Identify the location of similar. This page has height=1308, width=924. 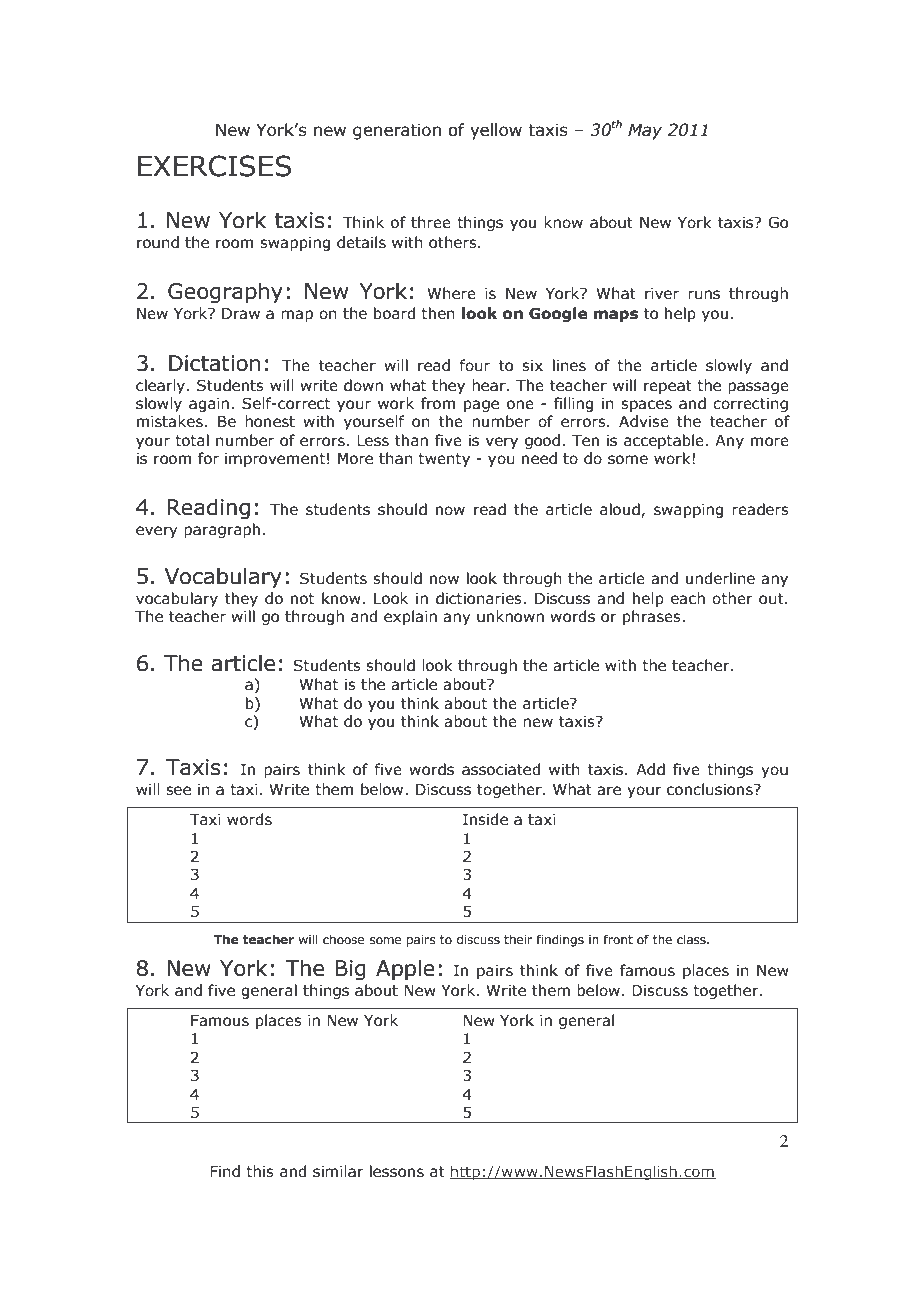
(338, 1171).
